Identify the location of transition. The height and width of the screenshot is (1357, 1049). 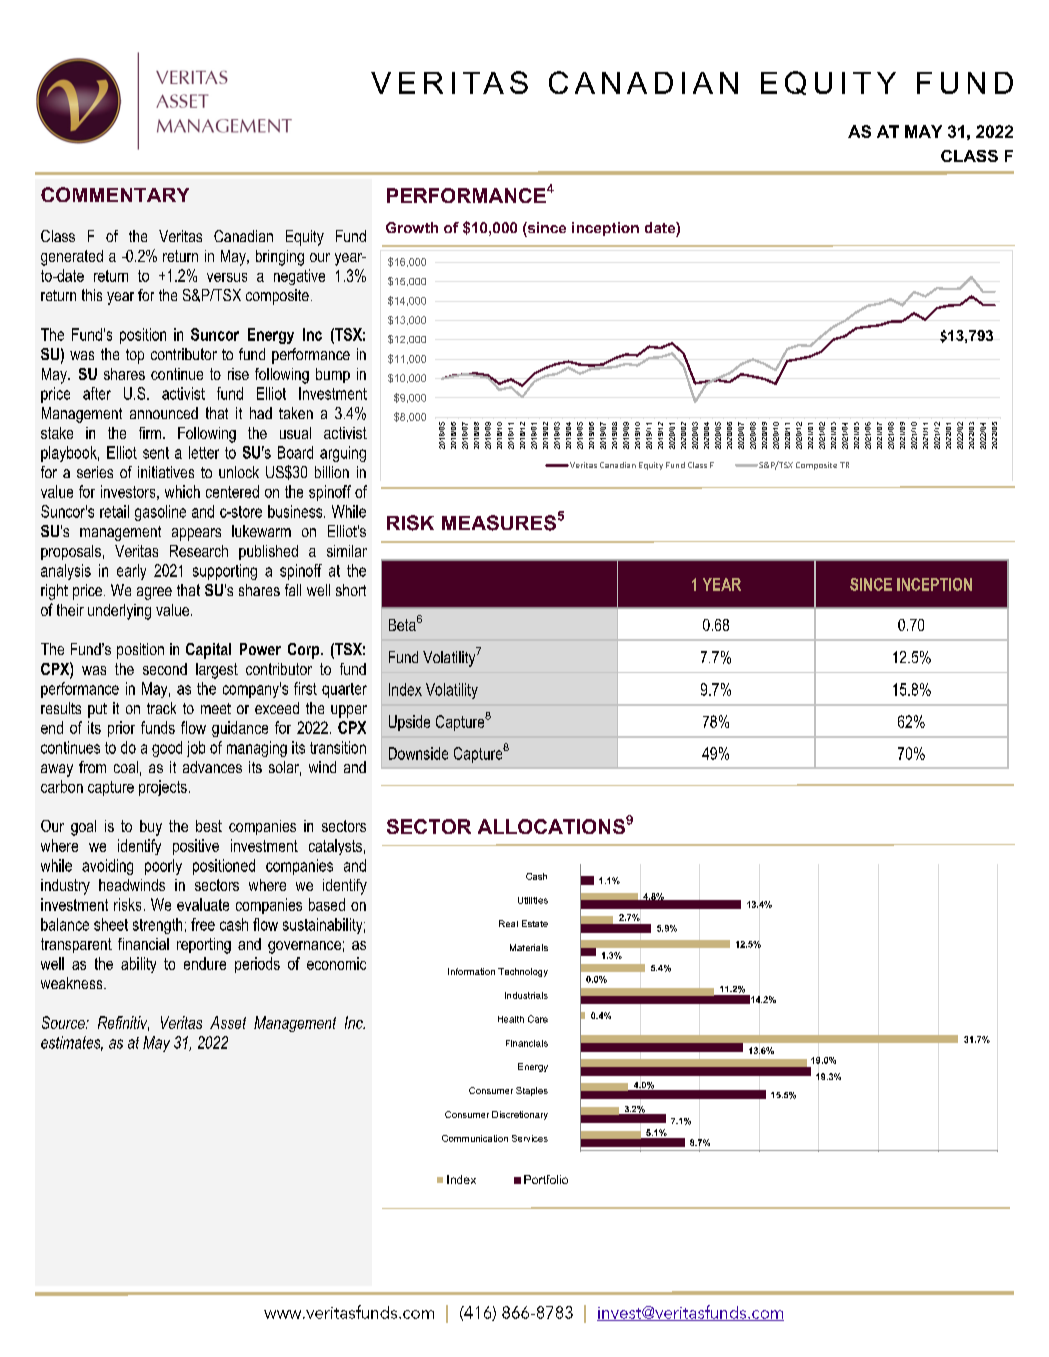
(338, 747).
